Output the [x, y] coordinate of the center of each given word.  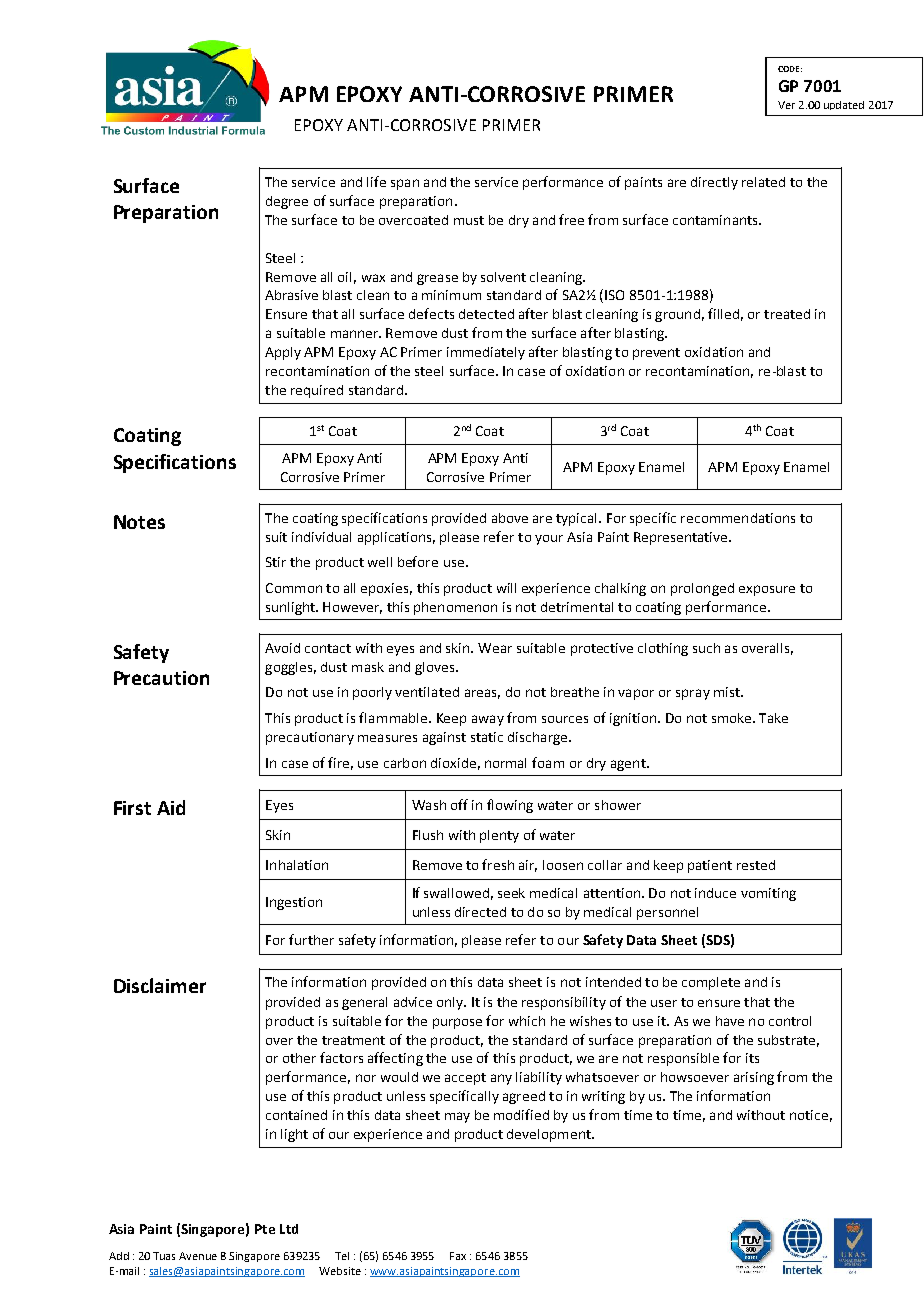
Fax [458, 1256]
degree [287, 202]
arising [754, 1078]
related [763, 182]
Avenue [198, 1256]
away [488, 720]
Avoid [282, 648]
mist [728, 692]
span [405, 184]
